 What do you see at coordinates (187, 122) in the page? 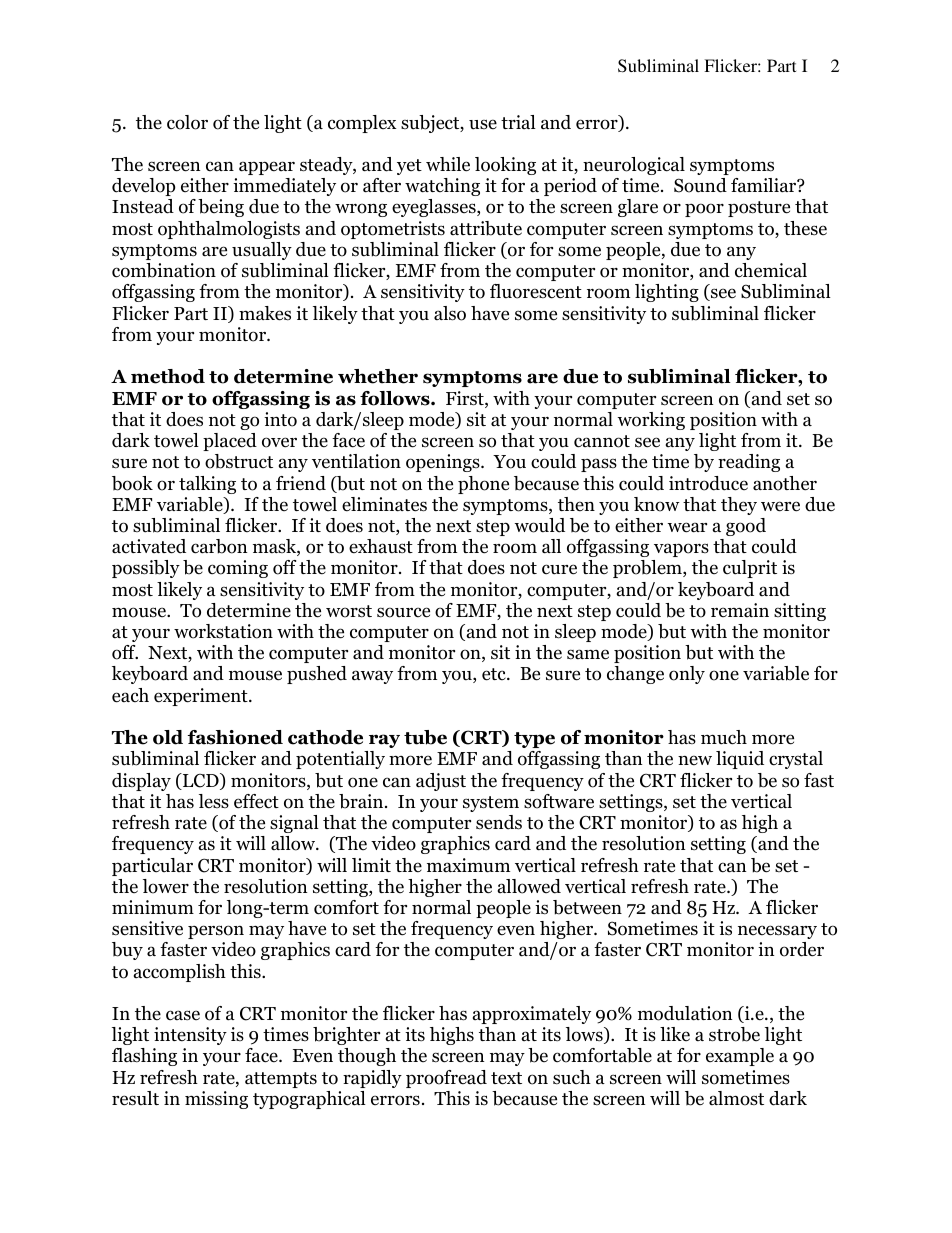
I see `color` at bounding box center [187, 122].
